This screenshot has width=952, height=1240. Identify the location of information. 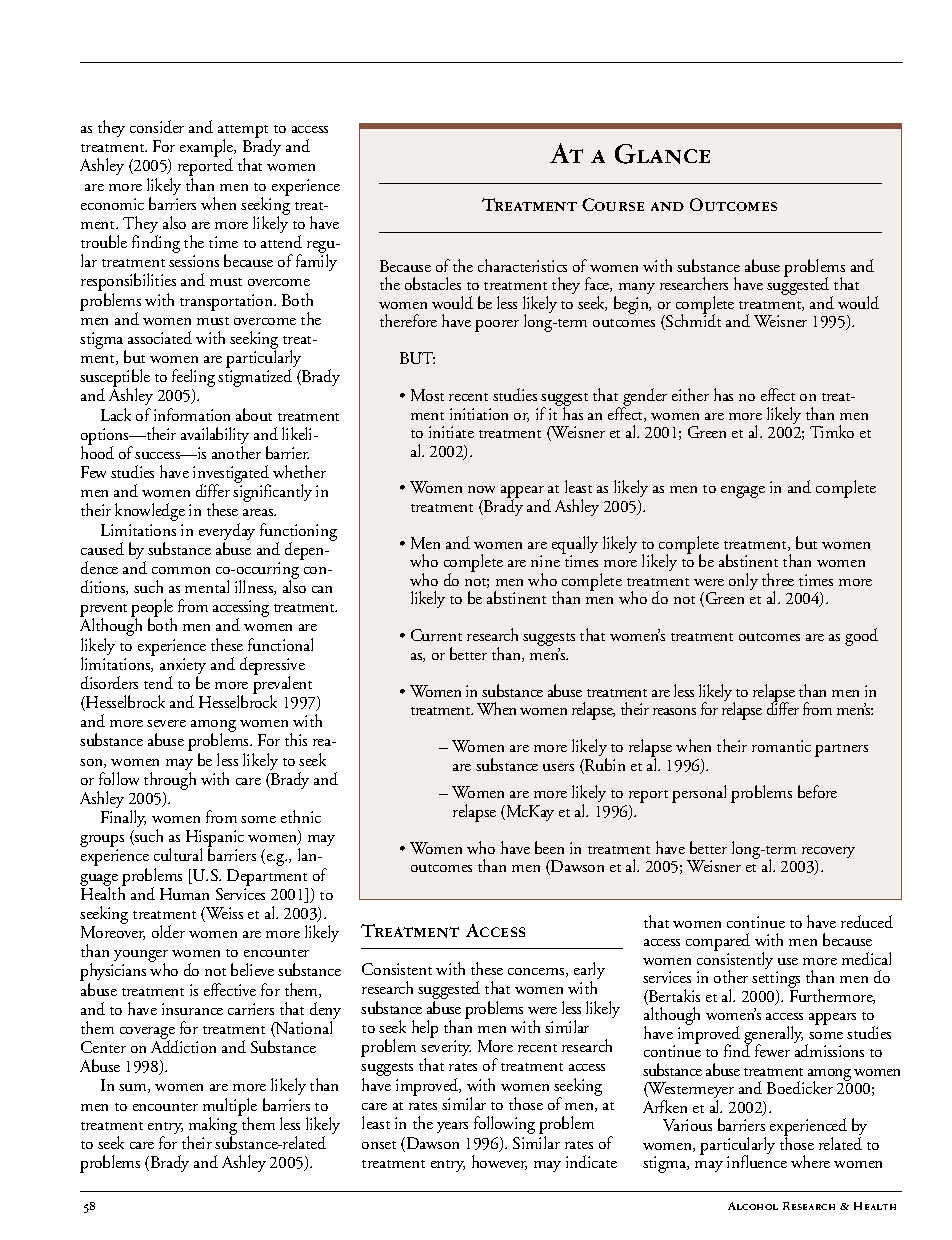
(192, 414).
